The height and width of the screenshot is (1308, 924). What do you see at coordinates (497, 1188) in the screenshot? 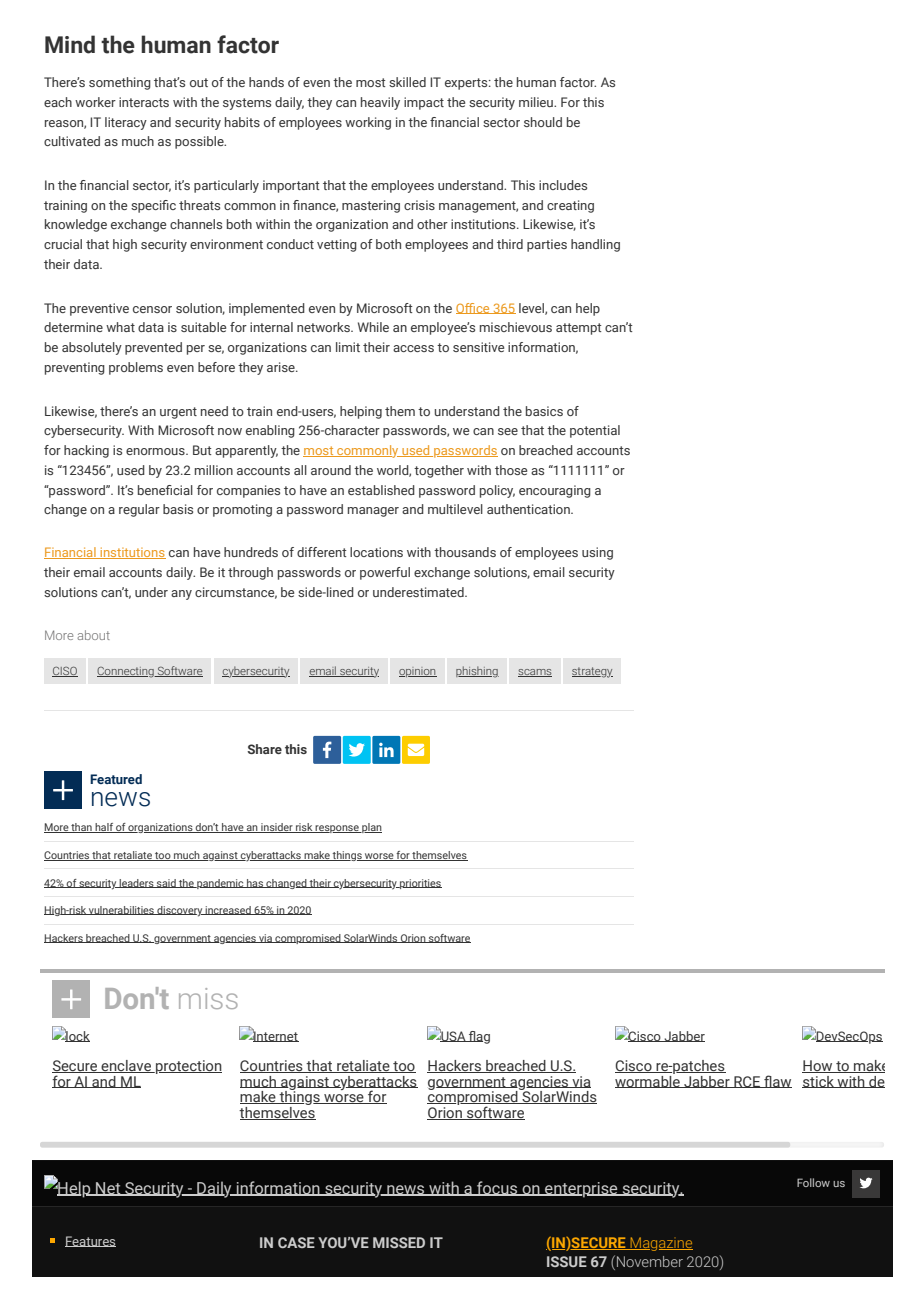
I see `focus` at bounding box center [497, 1188].
